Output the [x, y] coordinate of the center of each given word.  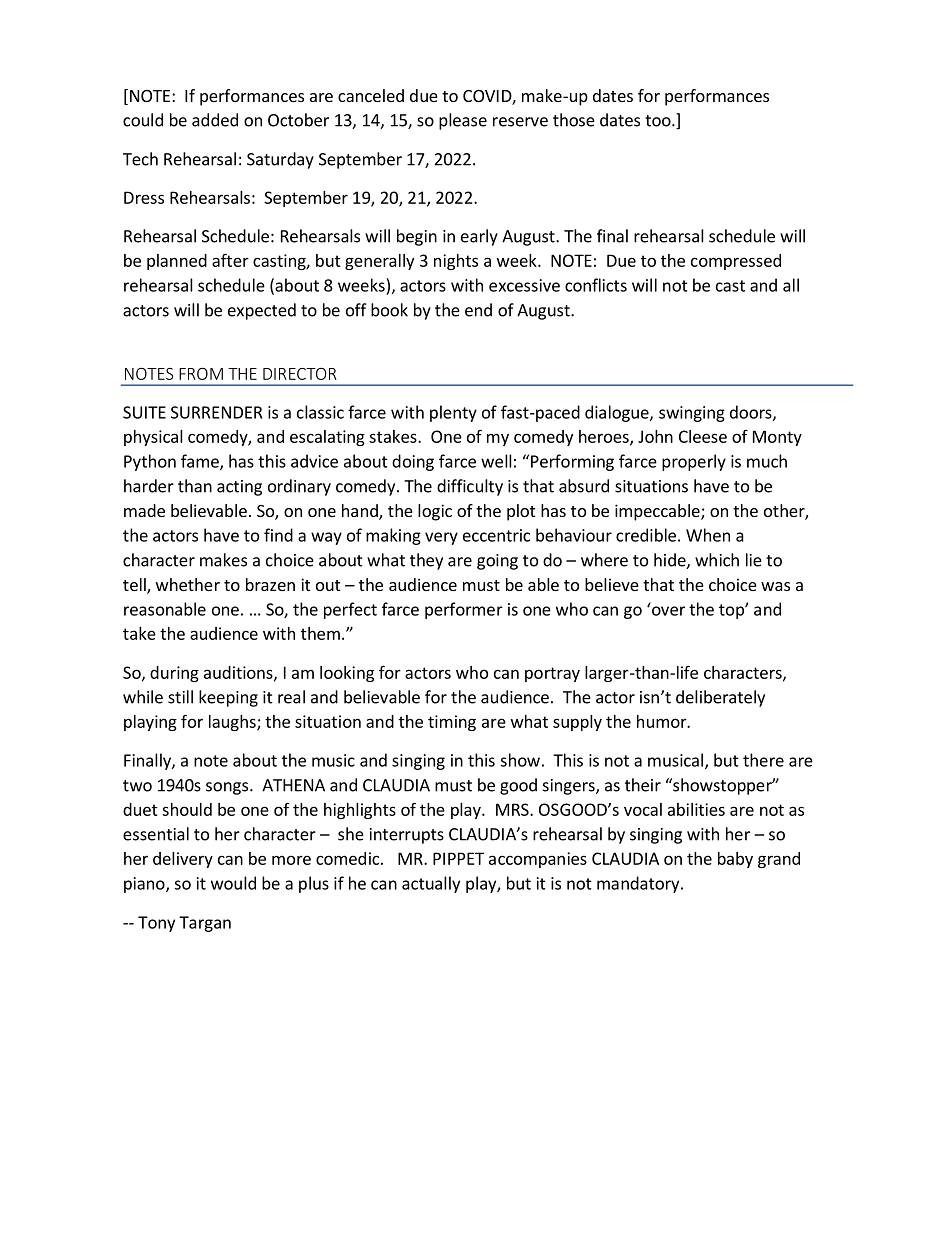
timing [452, 723]
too [659, 121]
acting [239, 488]
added [215, 120]
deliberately [720, 698]
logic [435, 512]
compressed [736, 262]
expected [262, 311]
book [389, 310]
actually [431, 884]
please [463, 121]
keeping [228, 698]
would [233, 883]
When [708, 535]
